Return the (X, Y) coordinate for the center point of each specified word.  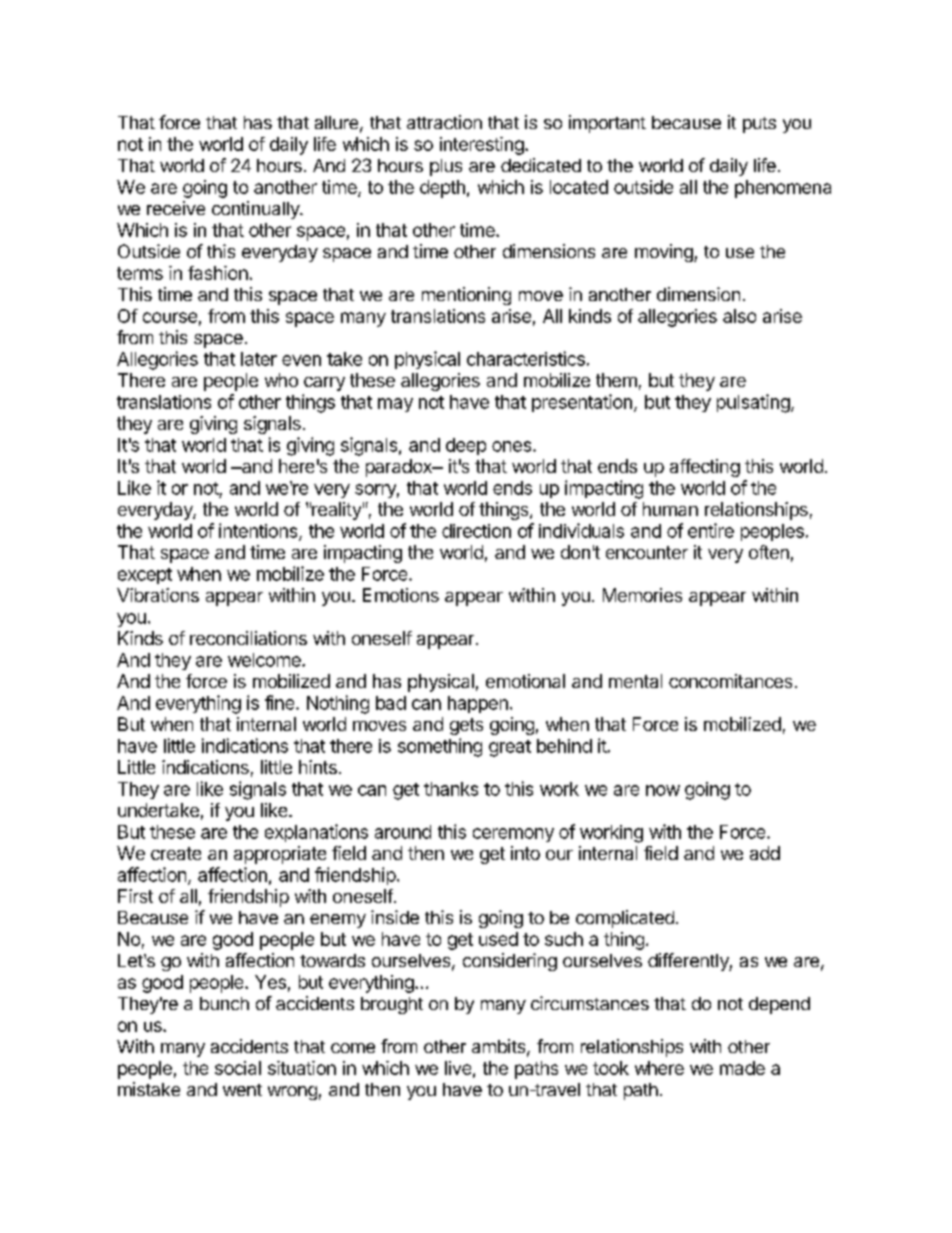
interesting (482, 146)
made (742, 1068)
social (238, 1068)
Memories (642, 595)
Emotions (401, 595)
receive (176, 208)
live (458, 1068)
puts (759, 125)
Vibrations (158, 595)
